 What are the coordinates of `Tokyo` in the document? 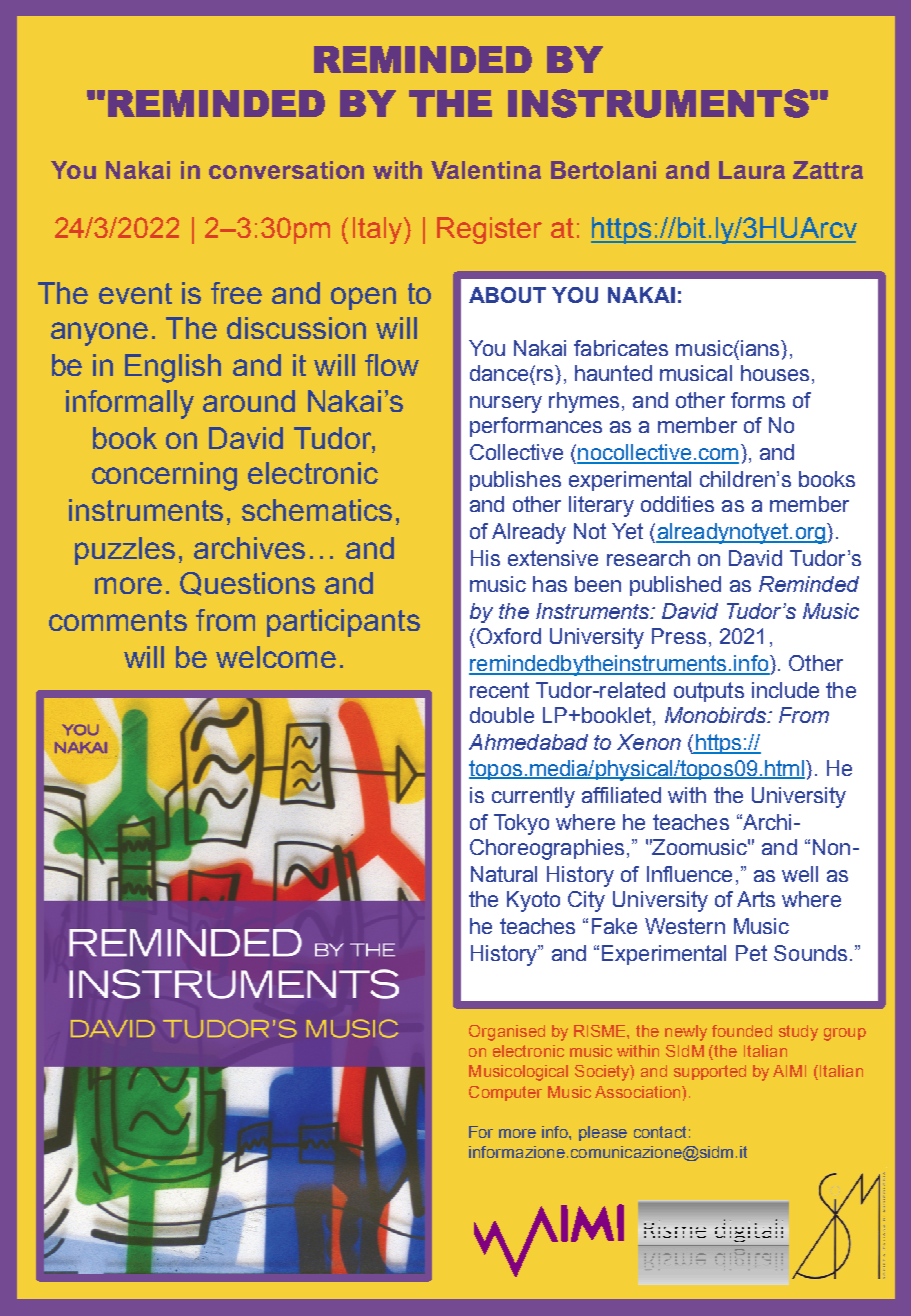 It's located at (521, 824).
